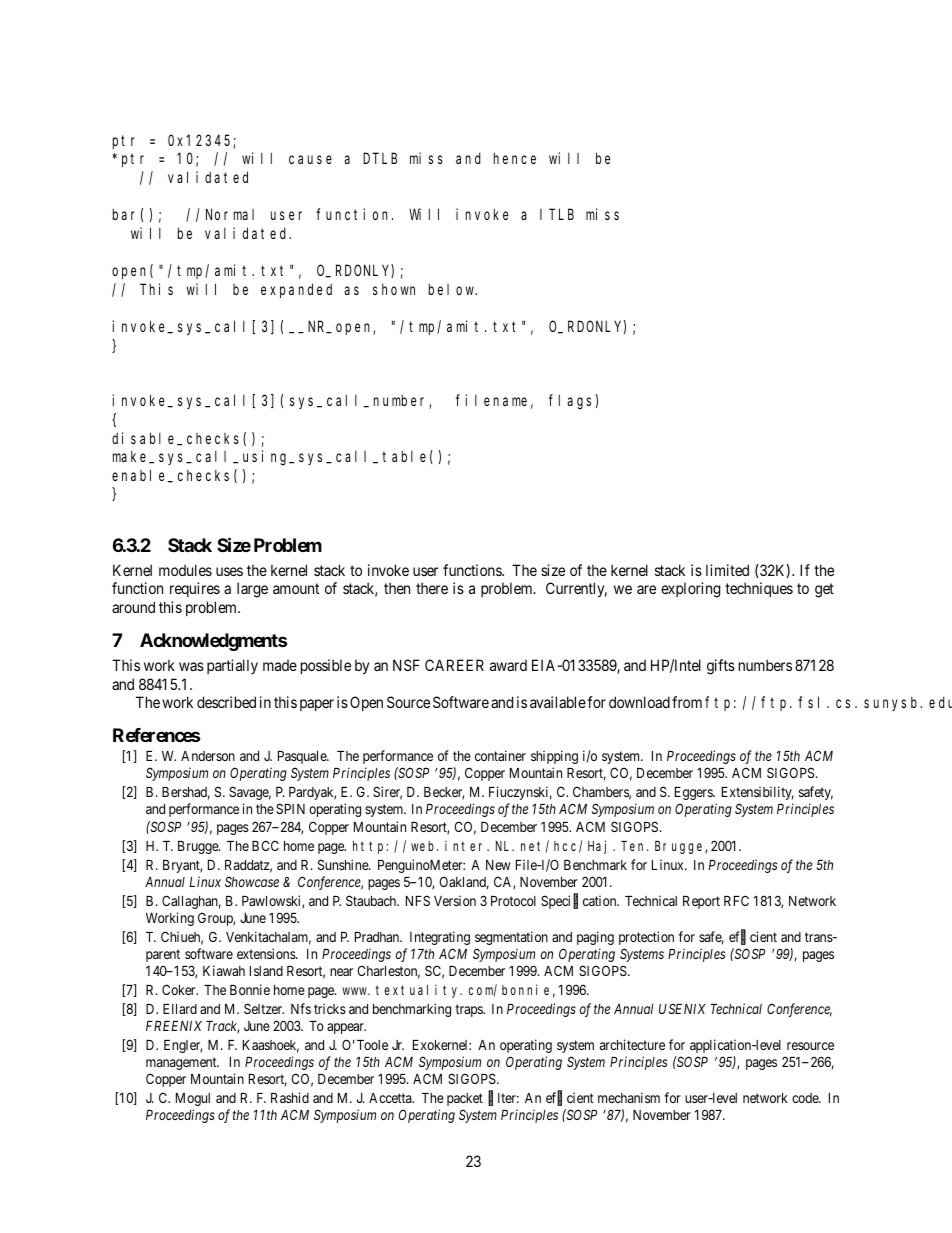 The image size is (952, 1233). I want to click on expanded, so click(296, 290).
